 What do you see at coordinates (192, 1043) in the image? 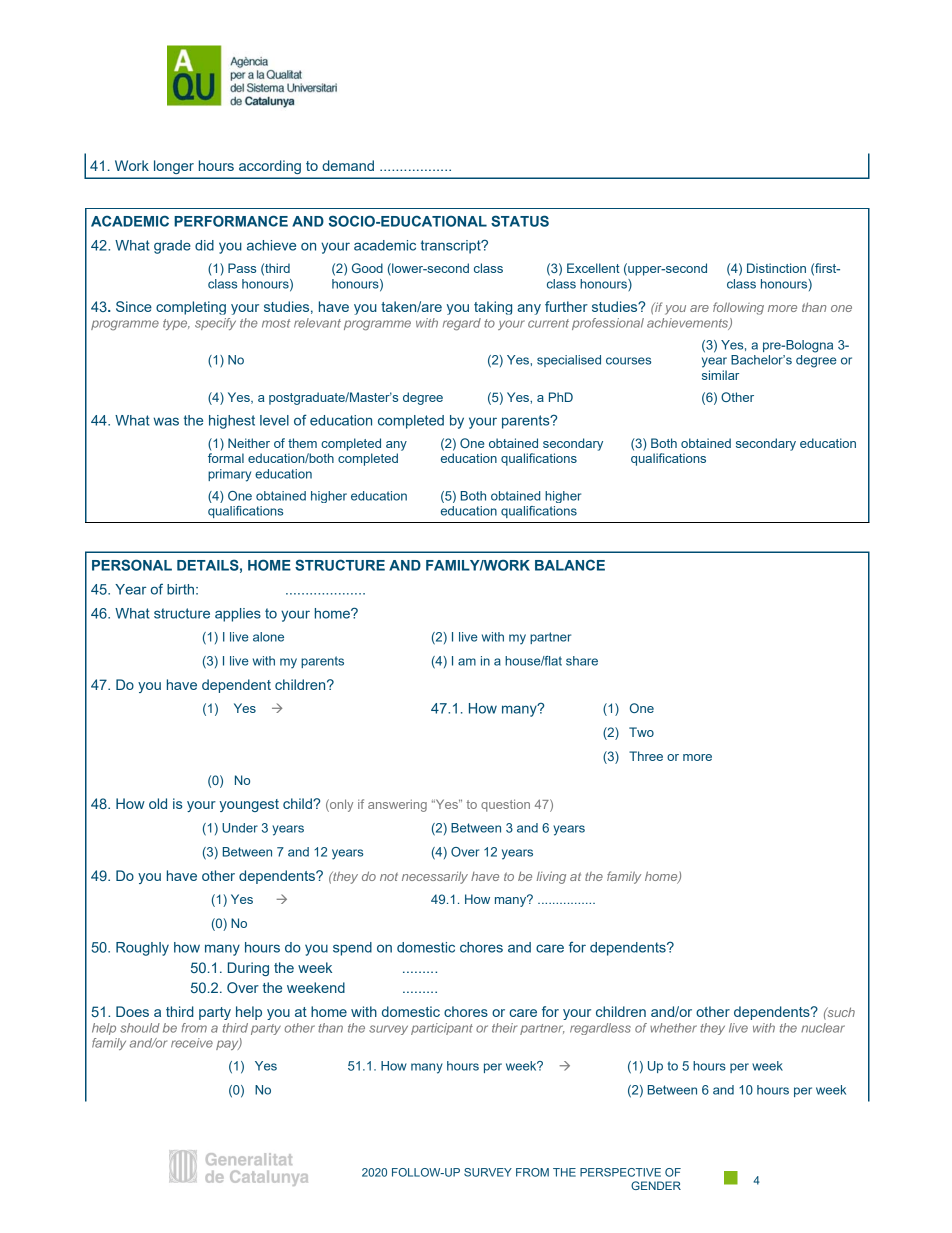
I see `receive` at bounding box center [192, 1043].
